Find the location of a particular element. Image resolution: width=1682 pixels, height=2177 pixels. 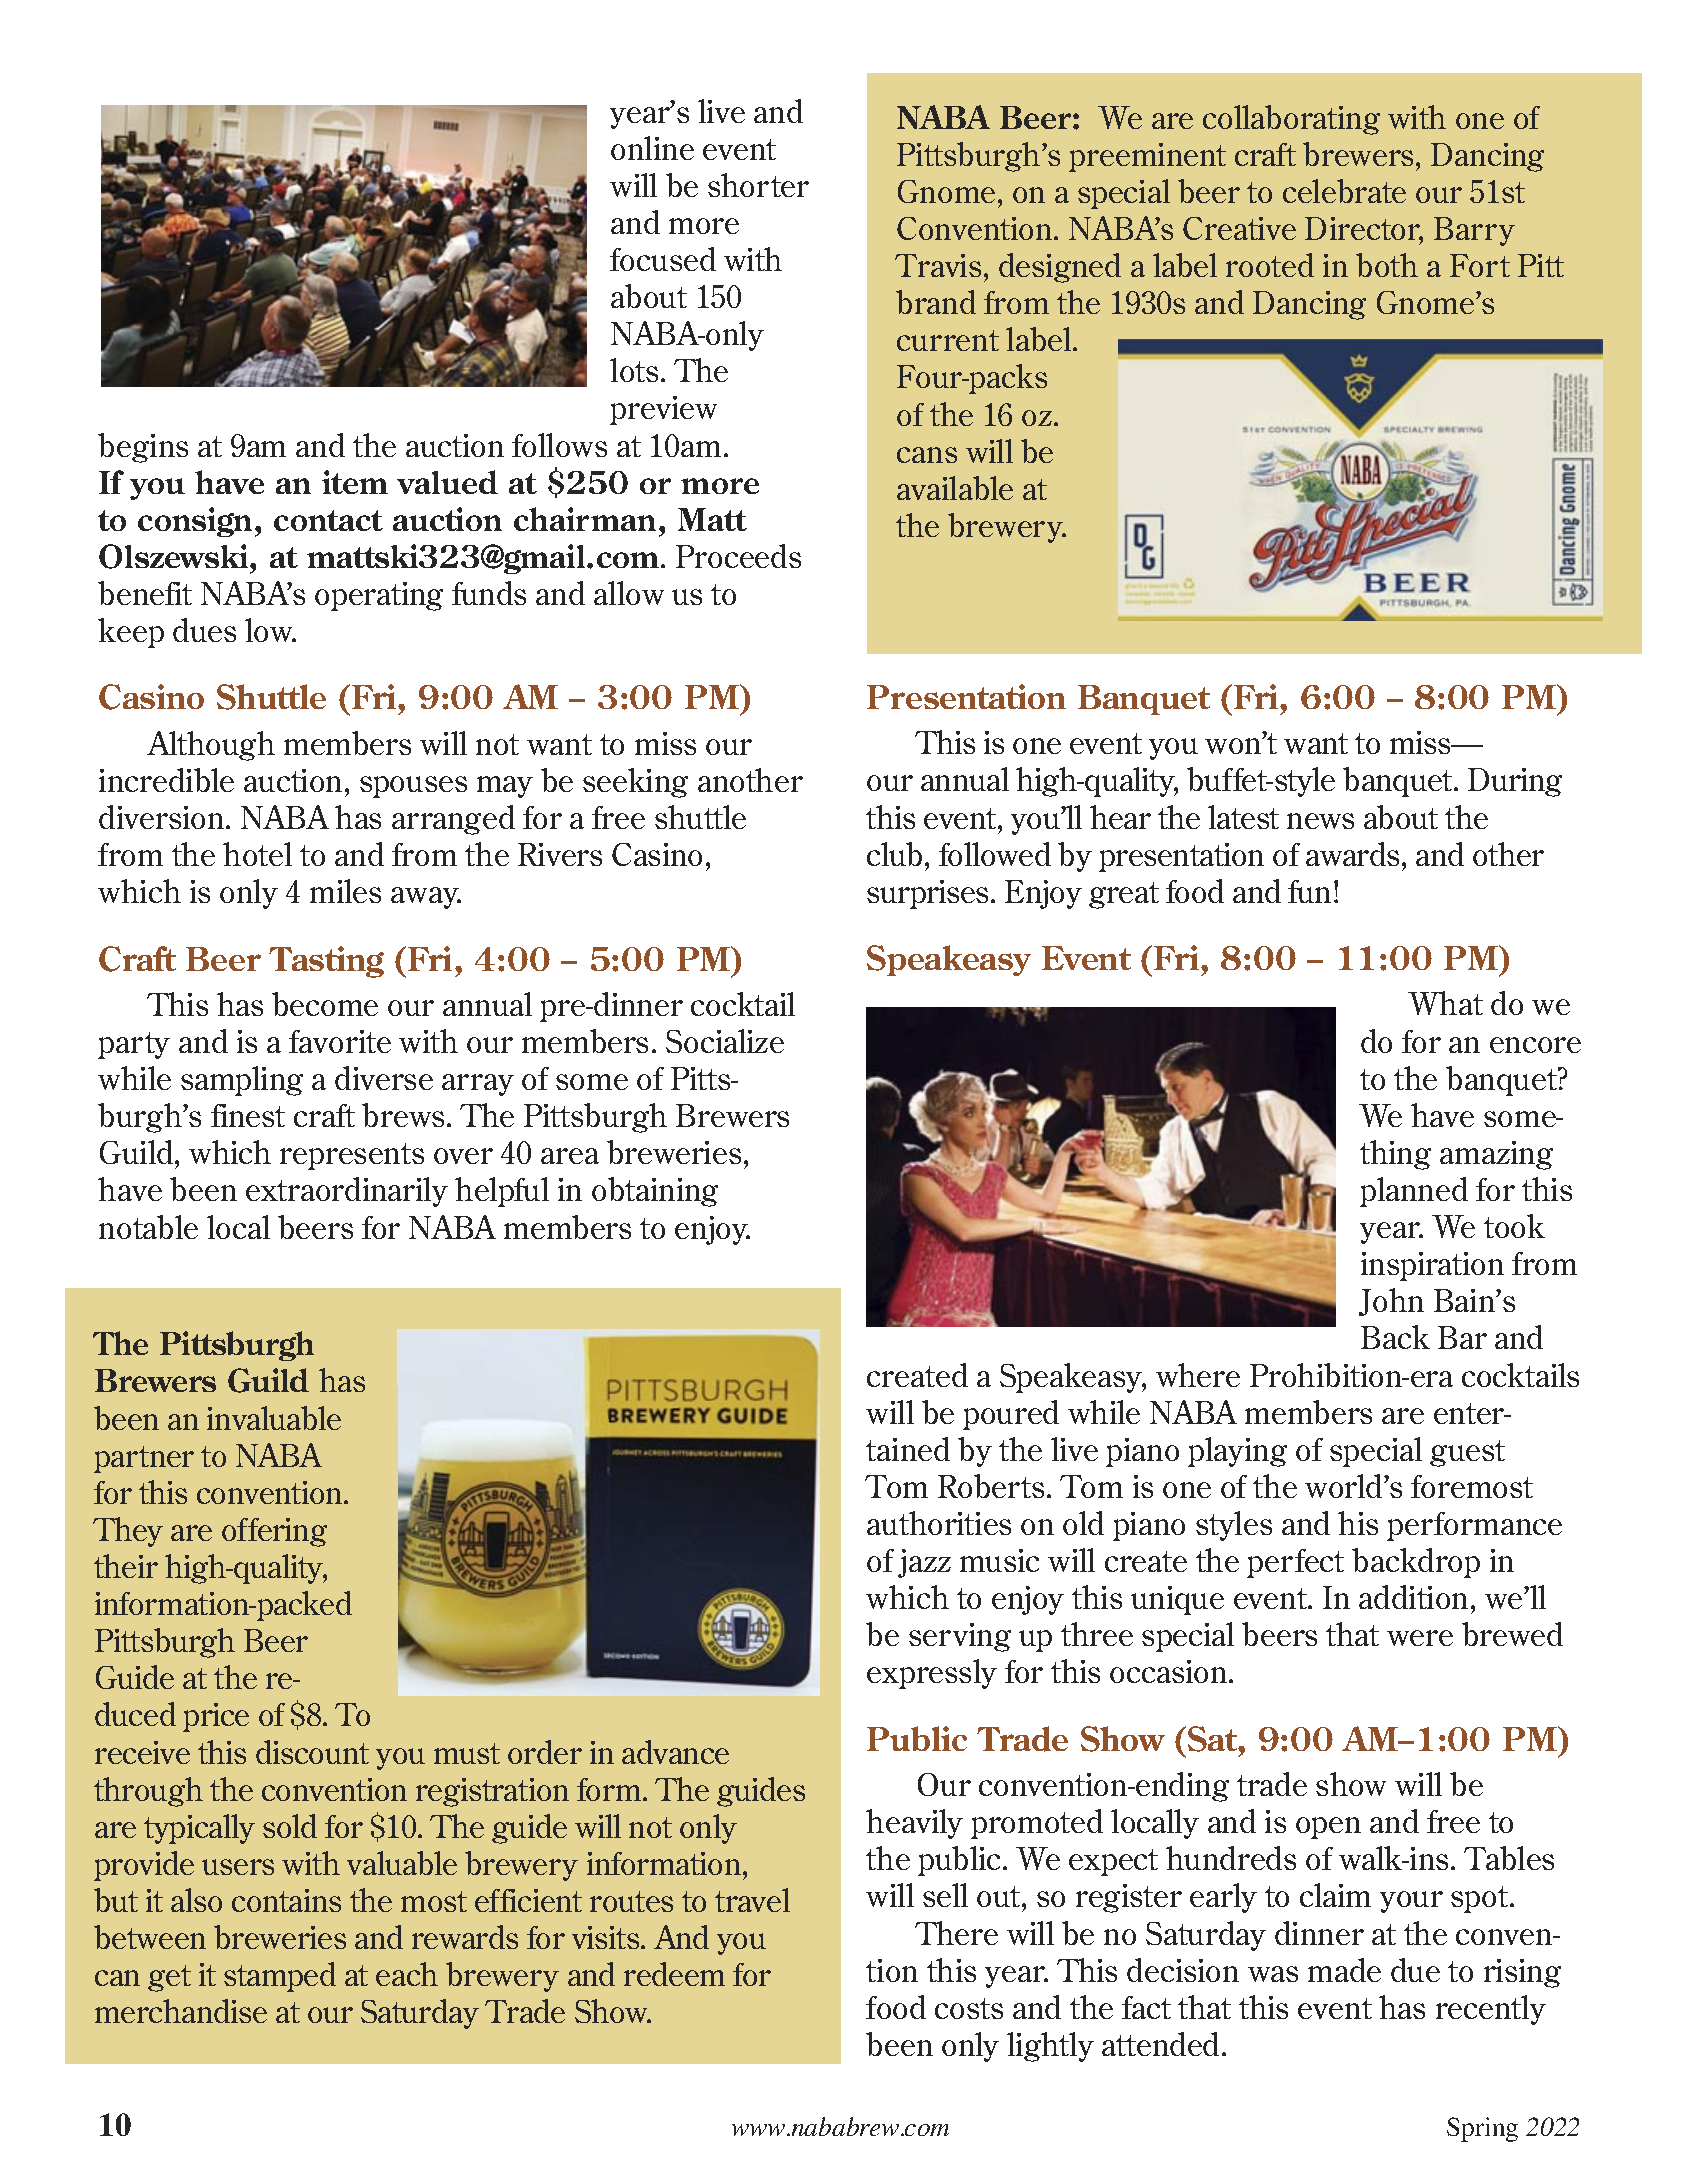

celebrate is located at coordinates (1344, 191).
